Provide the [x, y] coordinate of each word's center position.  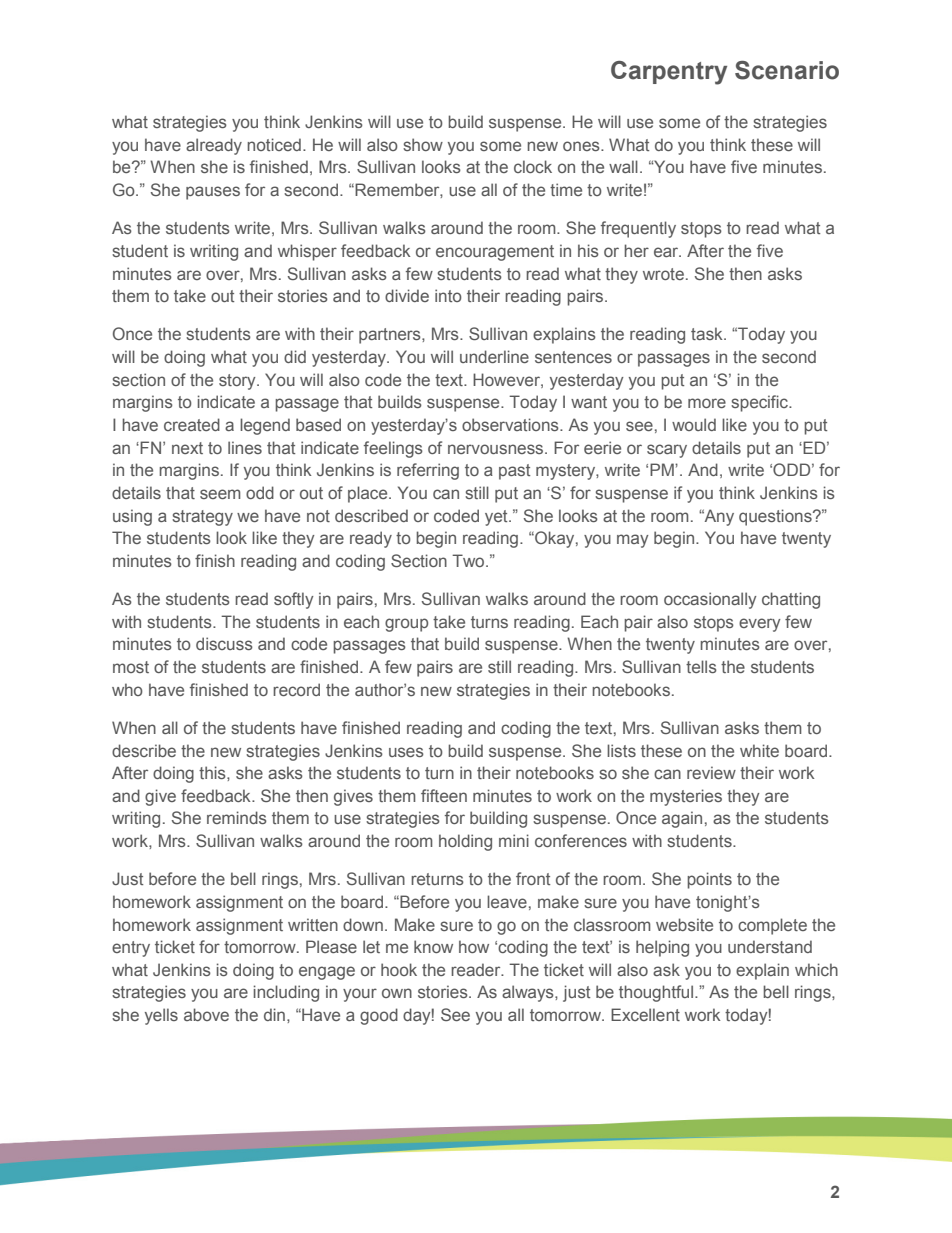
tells [701, 666]
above [206, 1014]
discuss [224, 643]
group [406, 625]
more [707, 403]
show [423, 144]
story [238, 382]
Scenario [787, 70]
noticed [274, 144]
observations [511, 424]
